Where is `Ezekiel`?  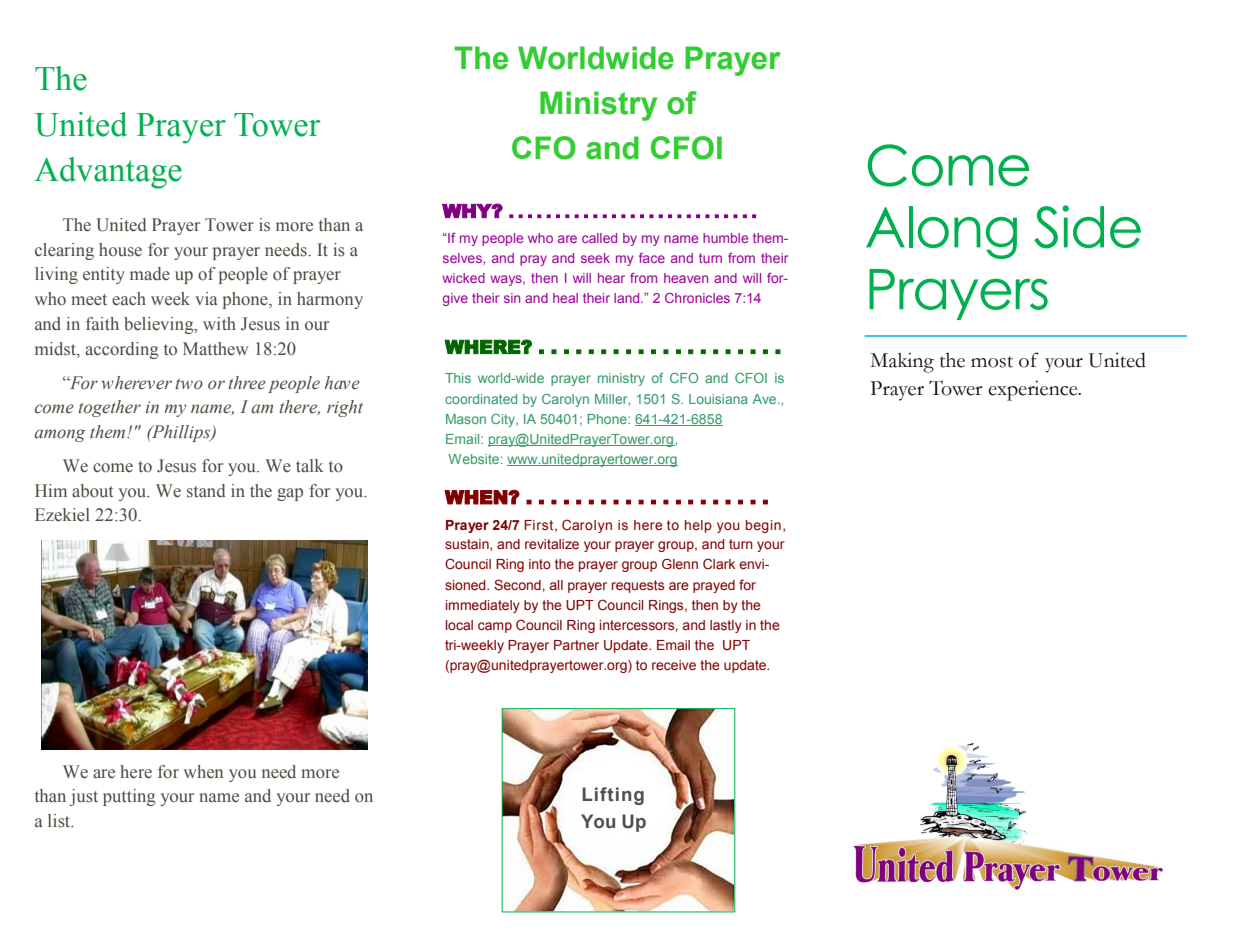
Ezekiel is located at coordinates (62, 515).
